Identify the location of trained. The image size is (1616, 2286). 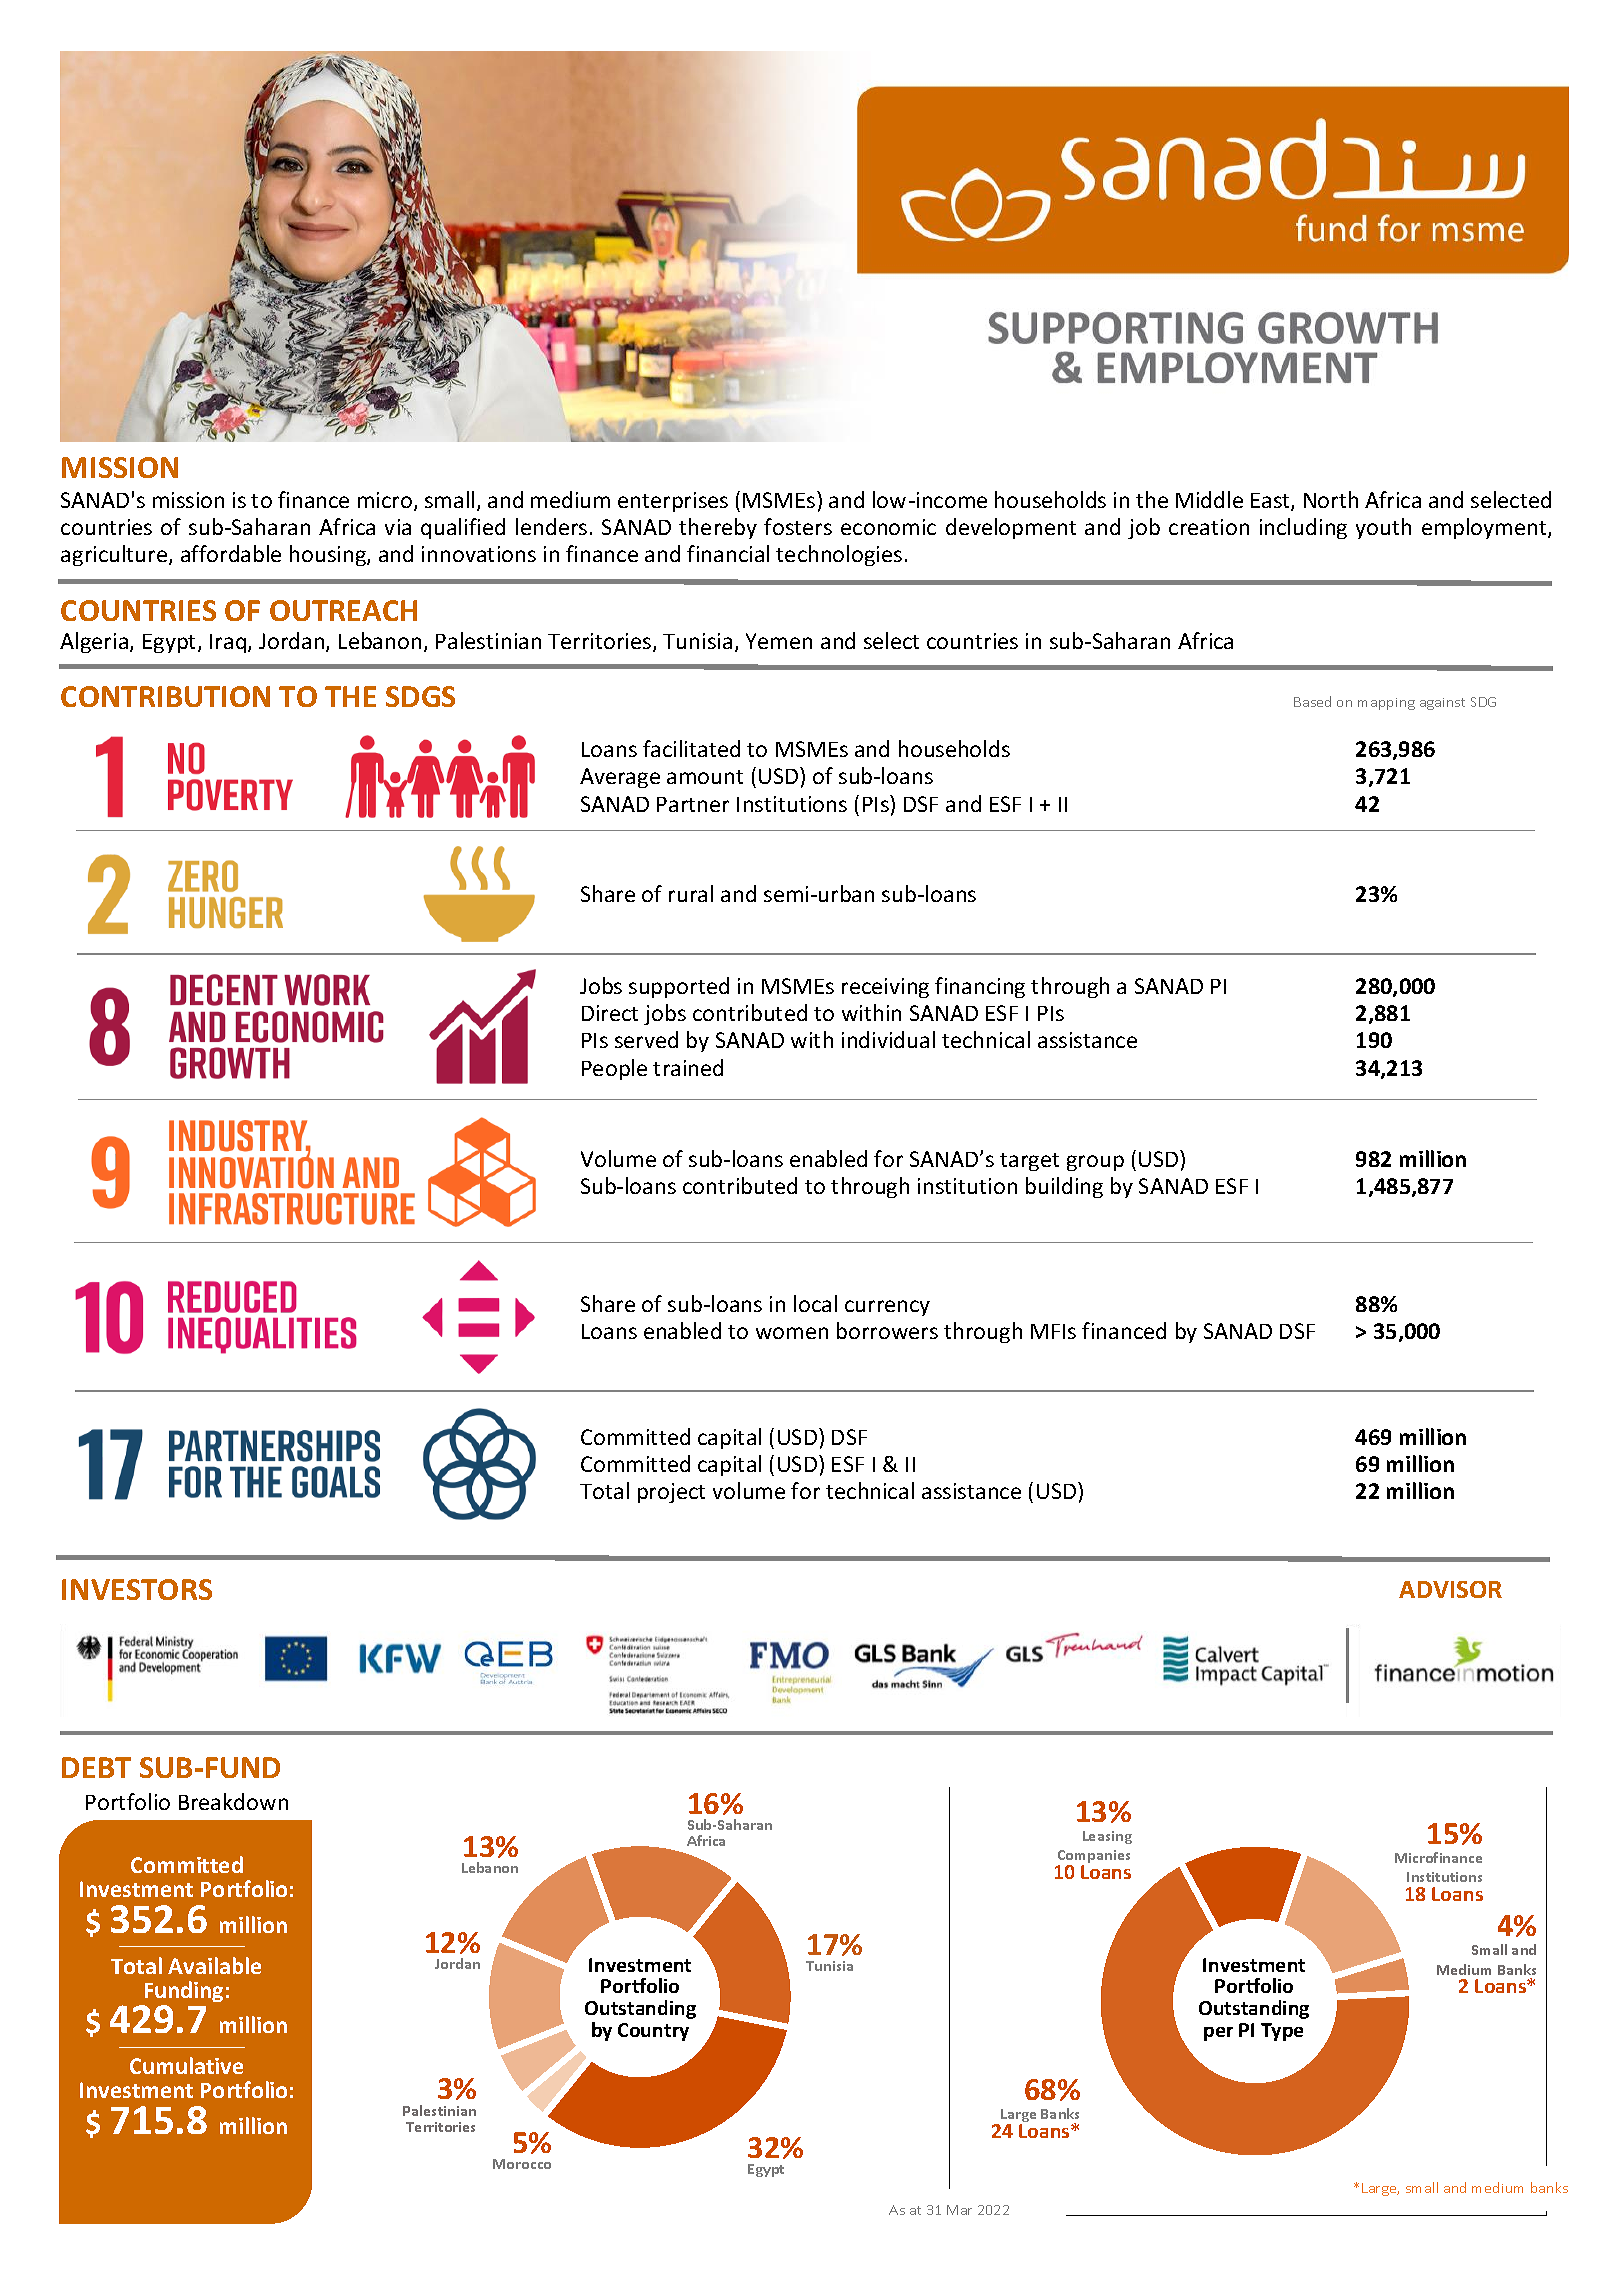
(688, 1067).
